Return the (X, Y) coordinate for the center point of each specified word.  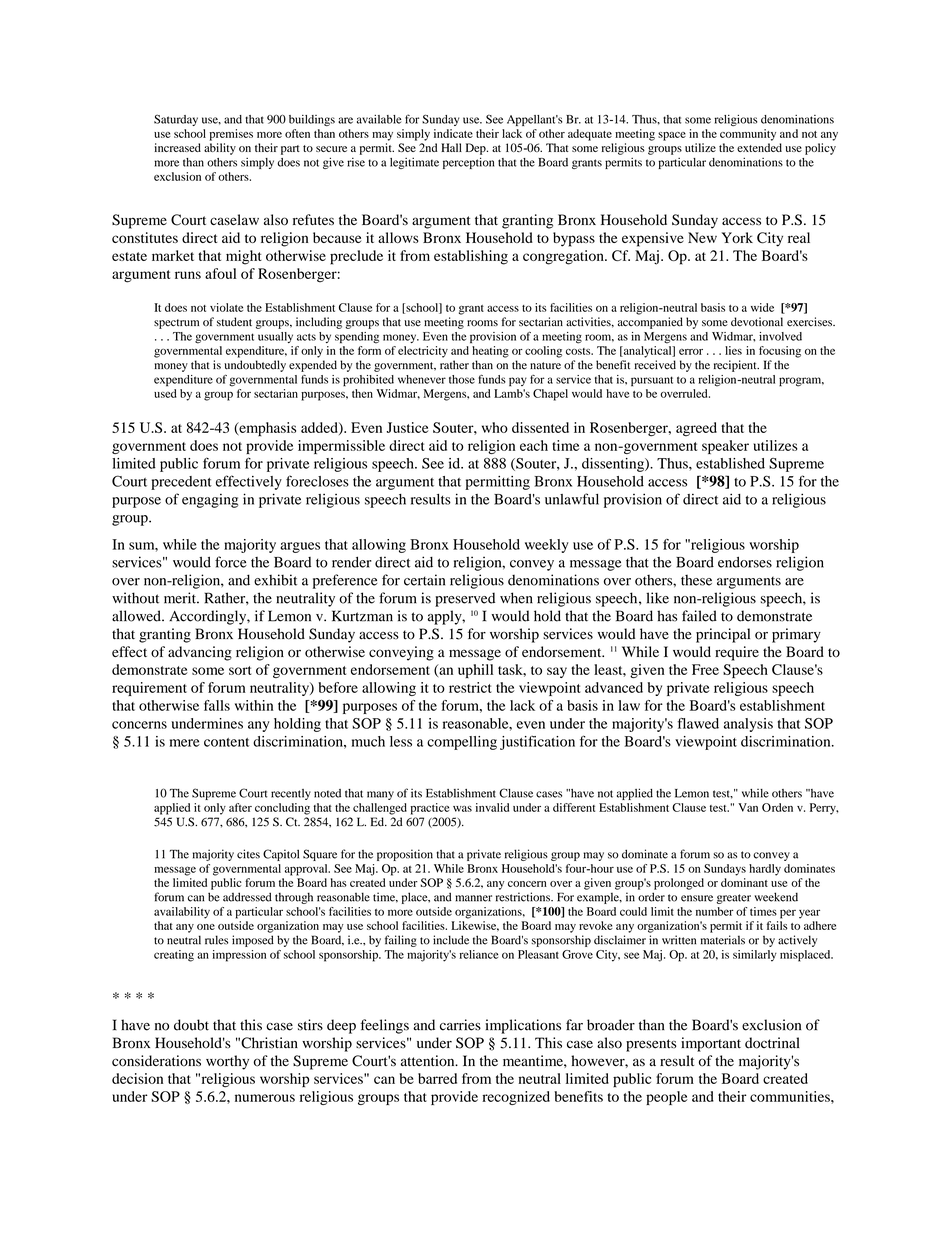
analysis (748, 725)
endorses (745, 562)
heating (490, 352)
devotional (757, 322)
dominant (744, 882)
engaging (210, 501)
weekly (547, 546)
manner (473, 898)
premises (231, 135)
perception (468, 163)
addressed (247, 897)
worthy (227, 1062)
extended (759, 147)
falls (217, 705)
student (234, 322)
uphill (475, 671)
